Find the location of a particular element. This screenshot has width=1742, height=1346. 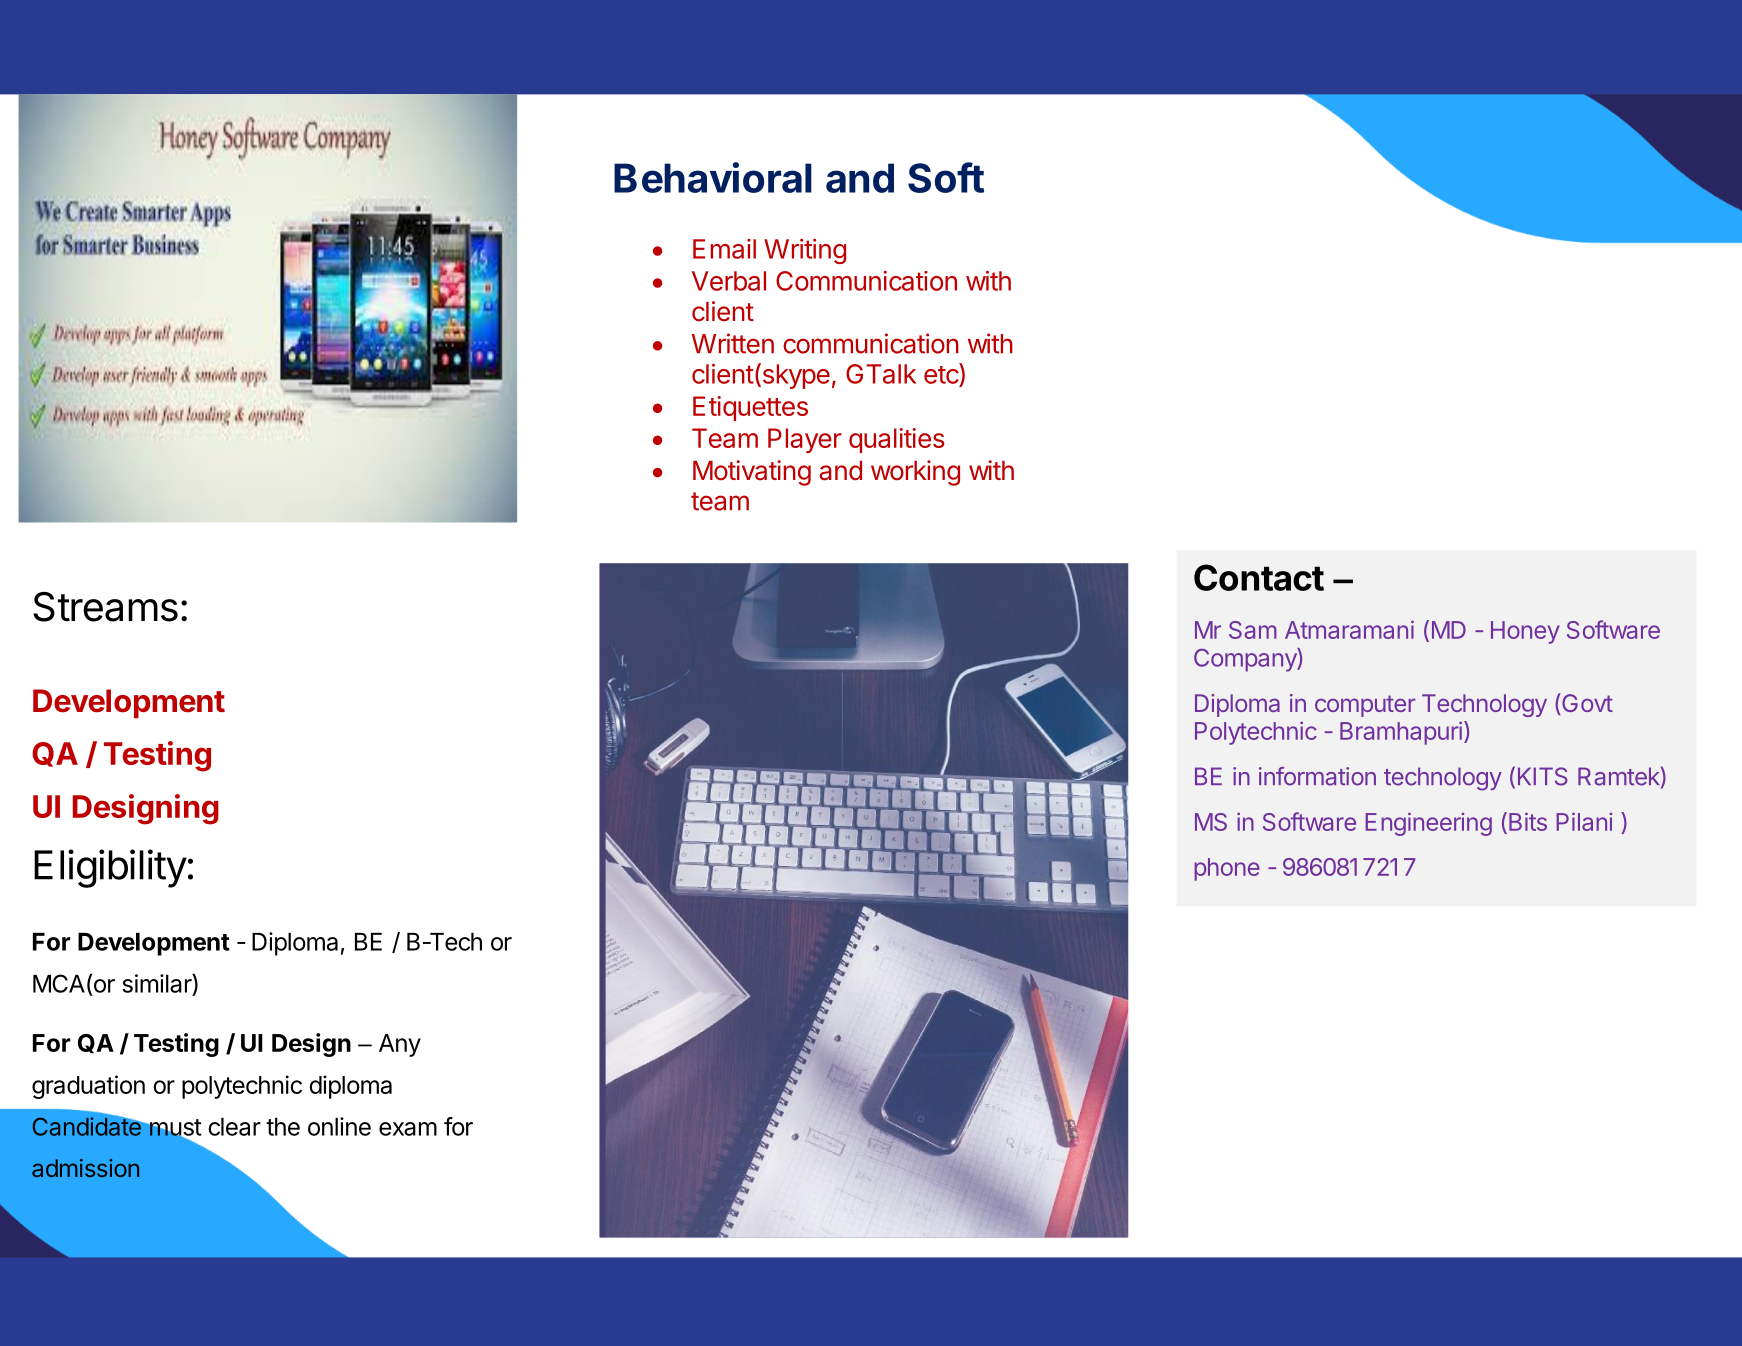

Writing is located at coordinates (805, 251).
